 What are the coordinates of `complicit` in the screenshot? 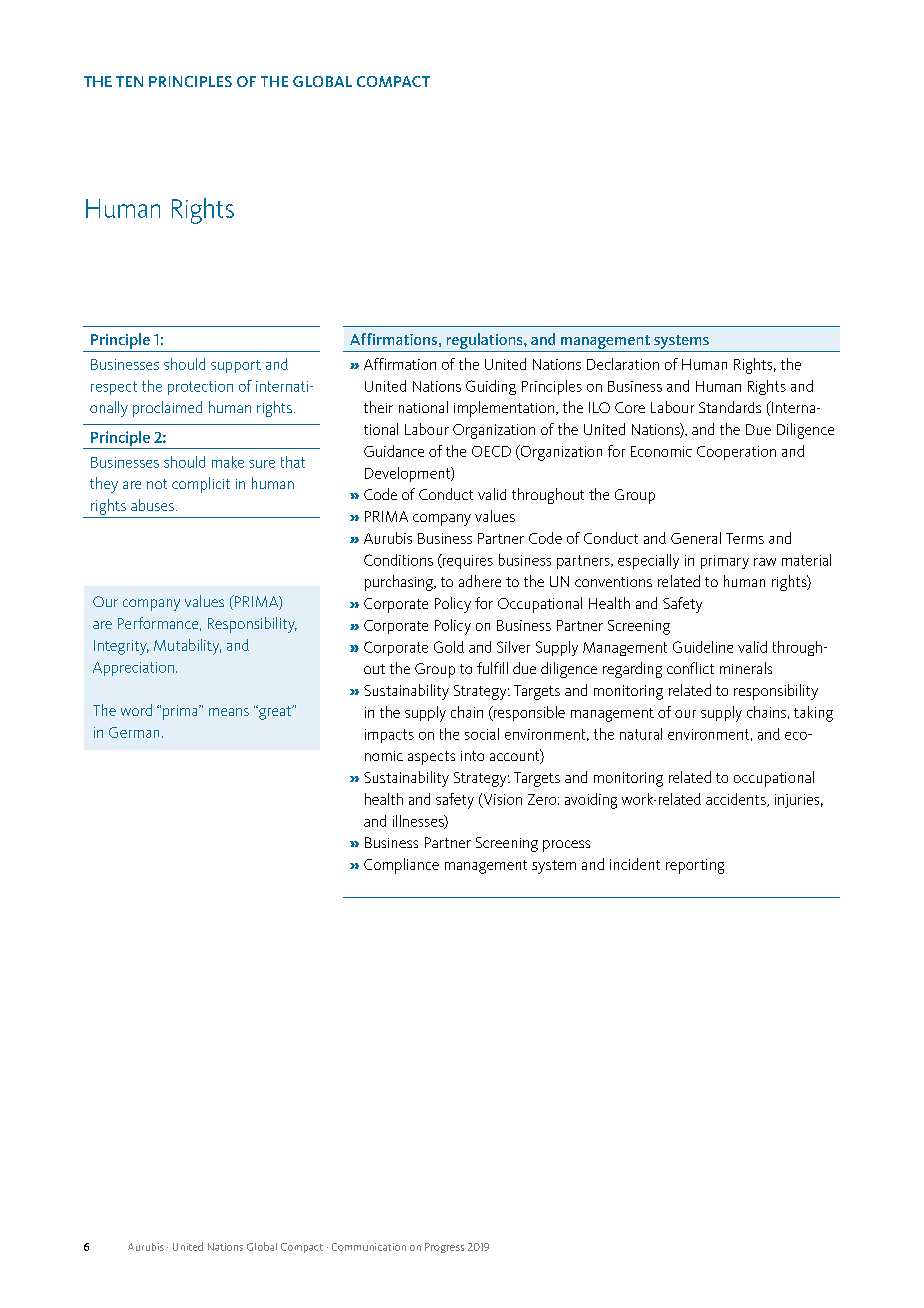 It's located at (201, 485).
